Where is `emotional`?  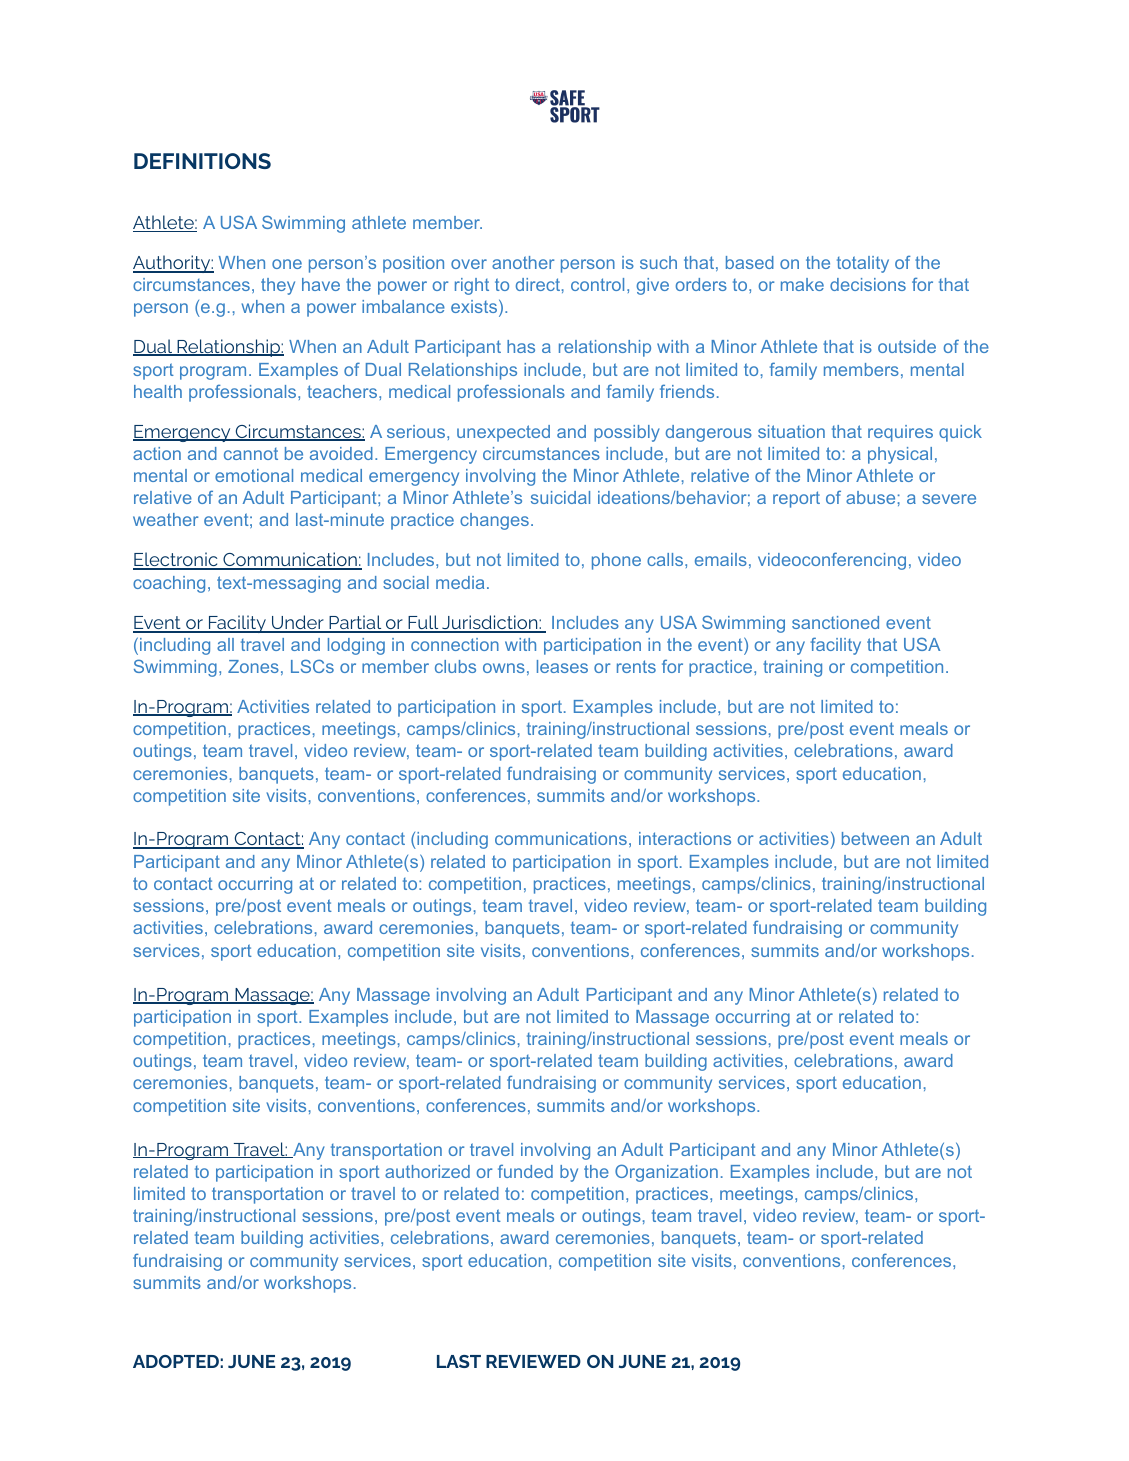
emotional is located at coordinates (254, 475).
